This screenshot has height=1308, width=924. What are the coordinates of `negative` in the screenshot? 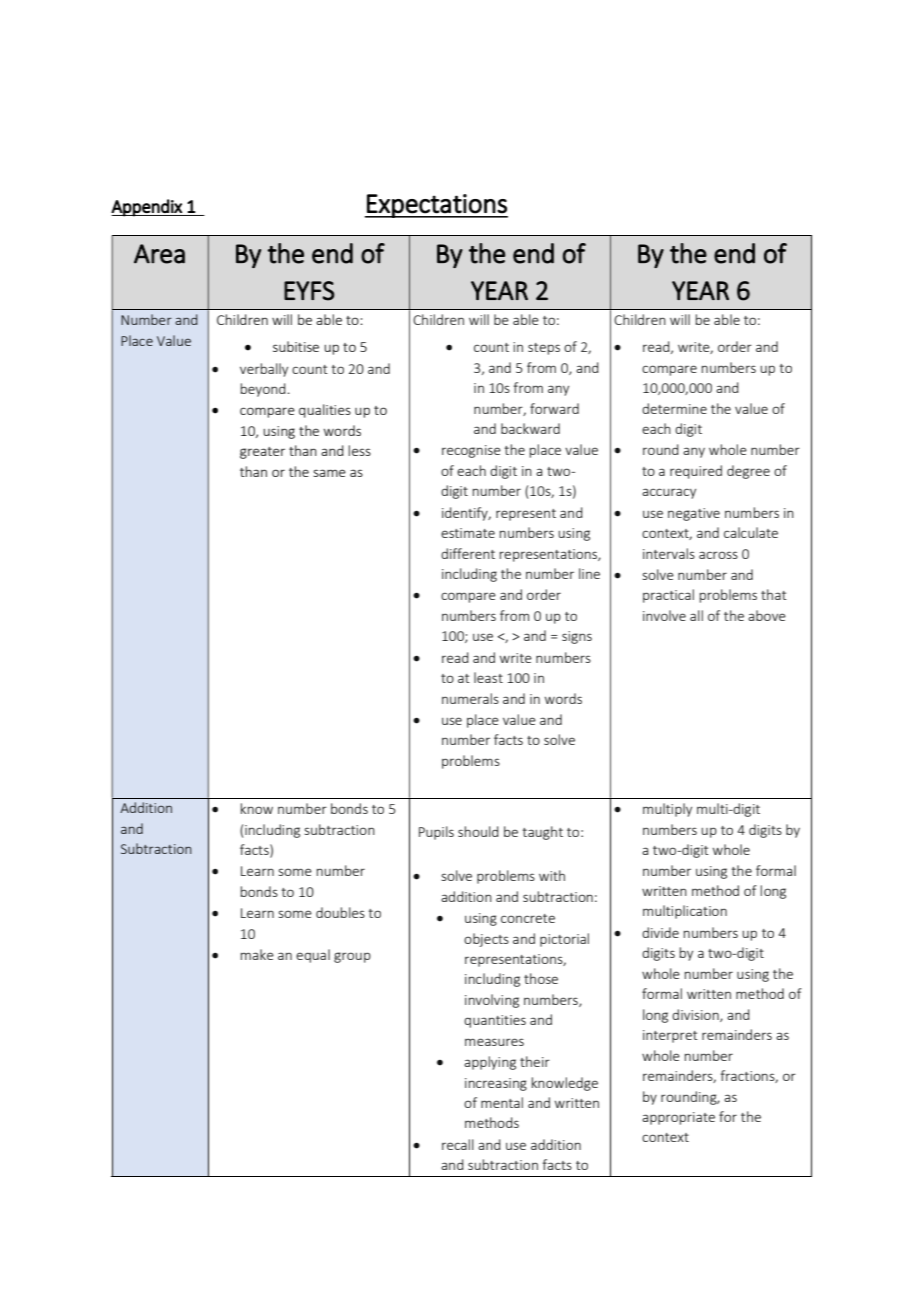 It's located at (694, 514).
